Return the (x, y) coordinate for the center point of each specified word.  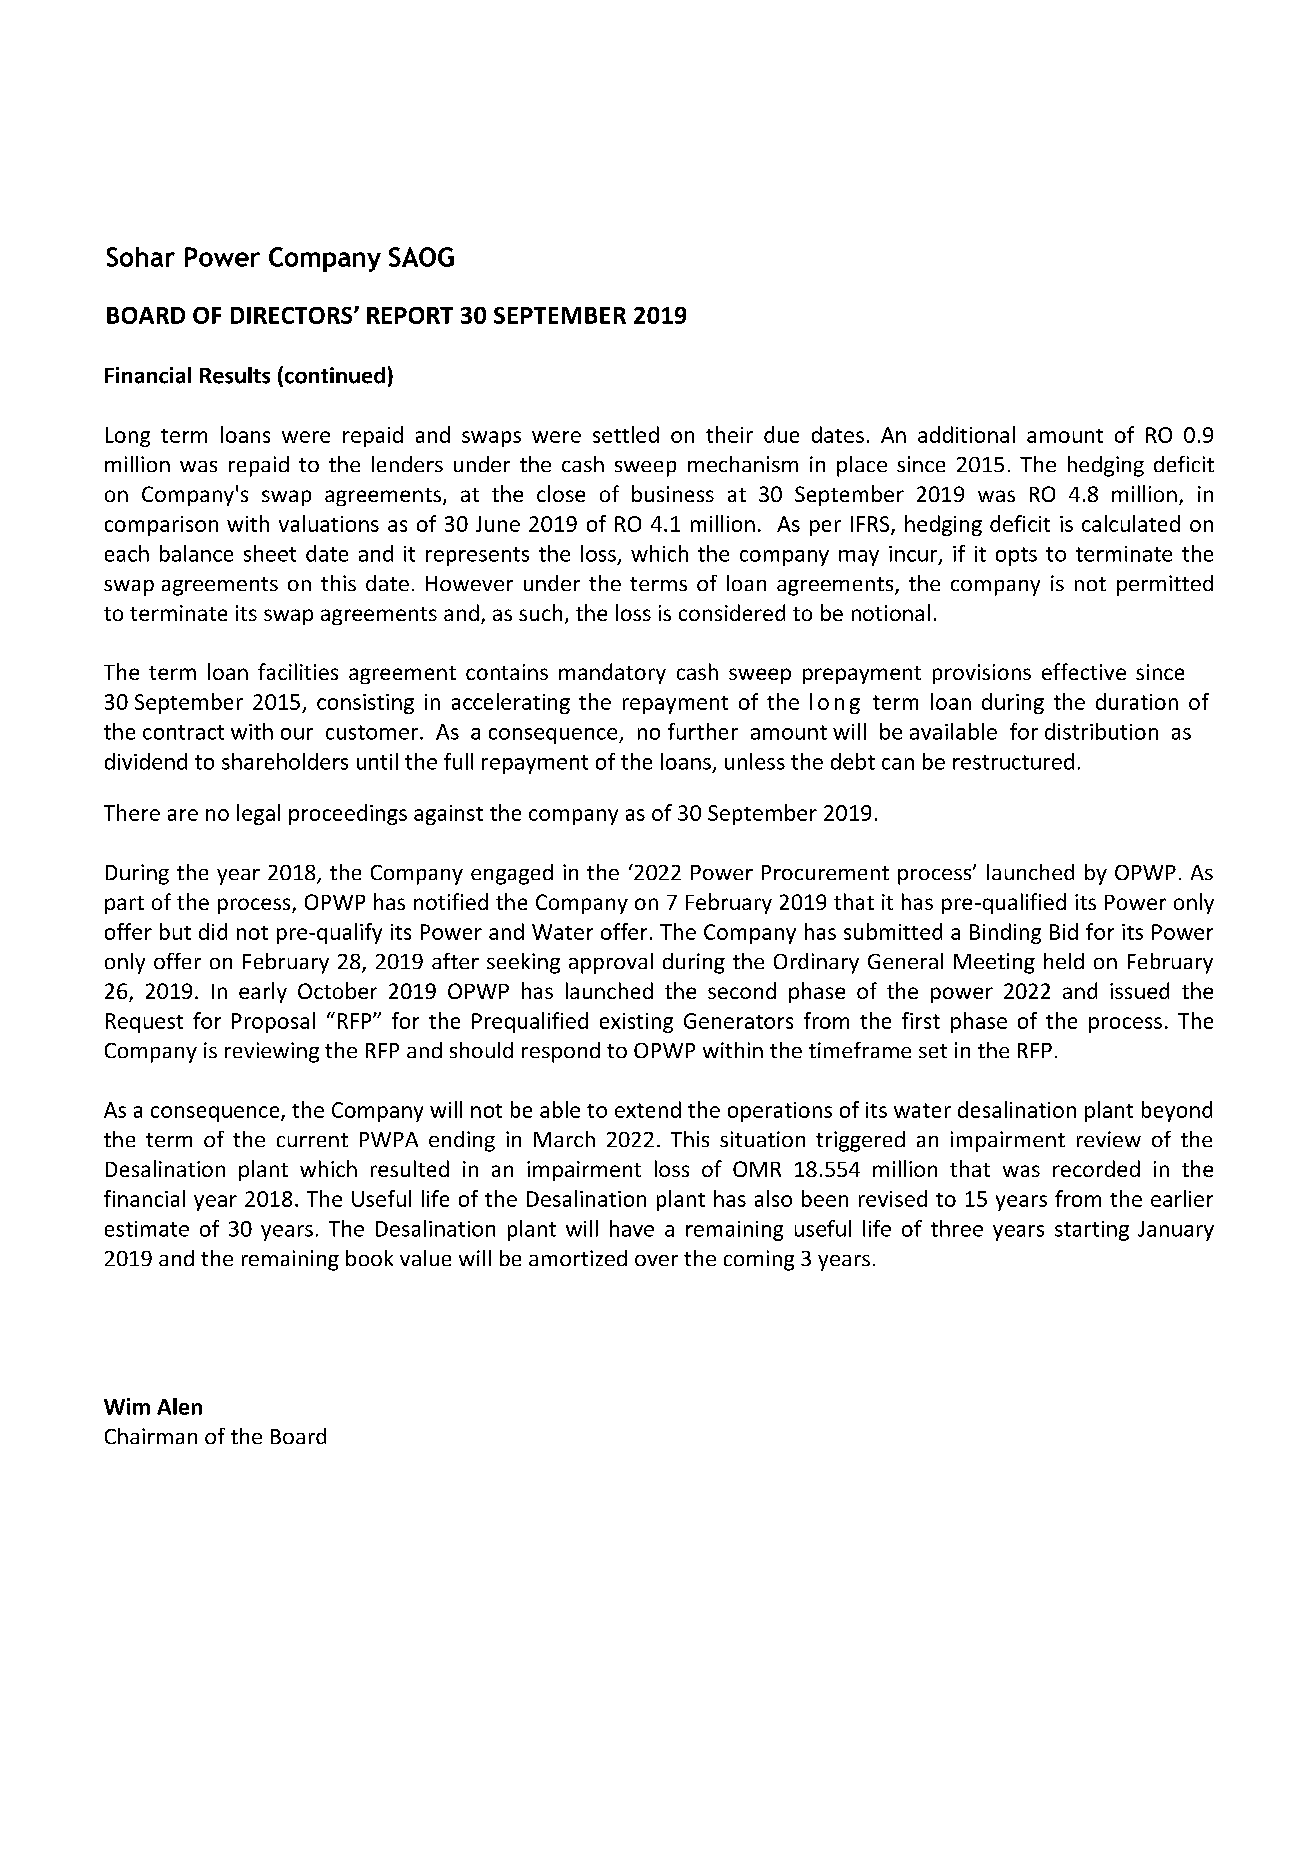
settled (626, 434)
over (656, 1260)
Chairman (151, 1436)
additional (966, 434)
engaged (512, 874)
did (213, 931)
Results (235, 375)
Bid (1064, 931)
